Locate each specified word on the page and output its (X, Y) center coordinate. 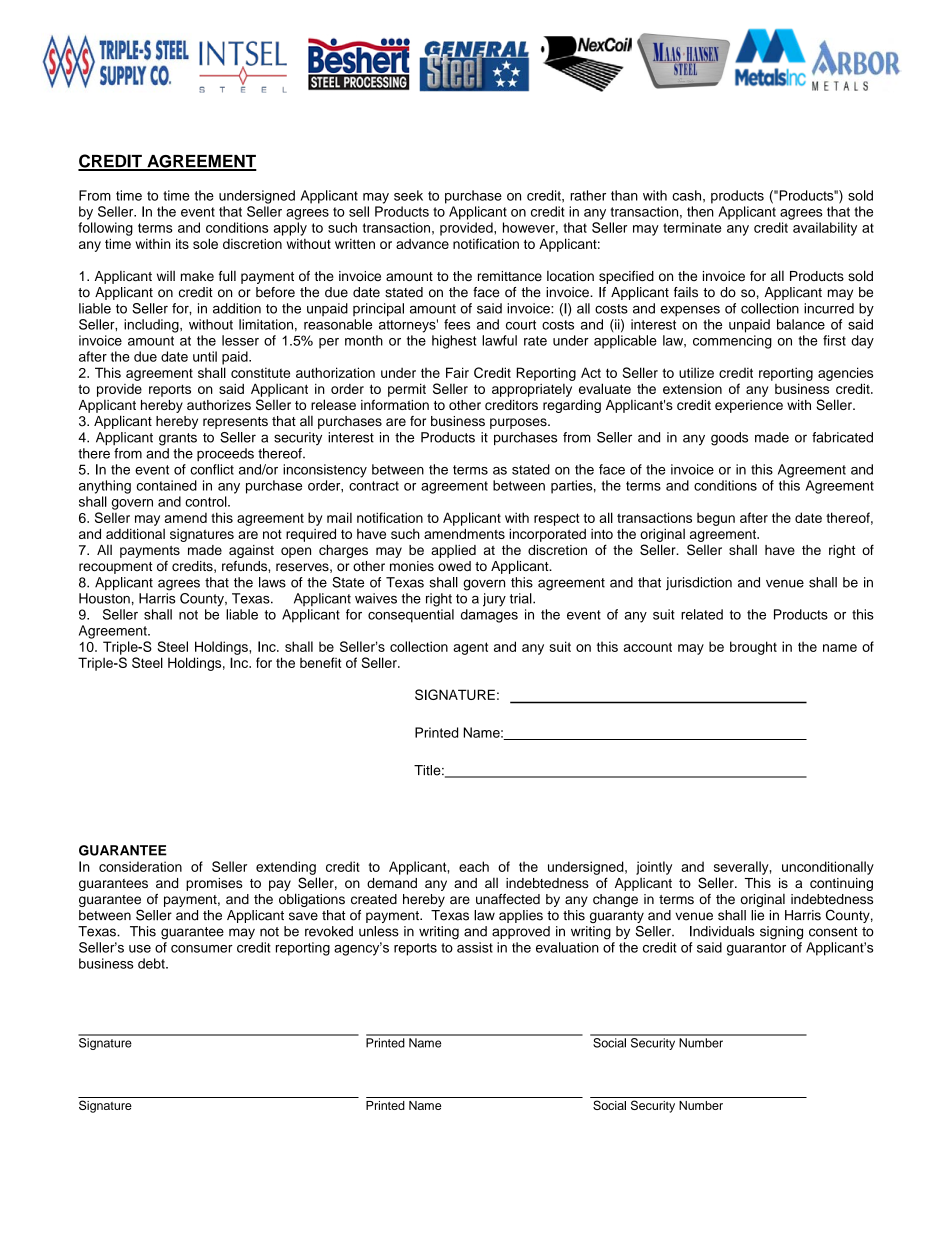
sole (205, 243)
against (251, 551)
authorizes (219, 405)
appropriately (532, 390)
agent (470, 648)
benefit (320, 662)
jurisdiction (699, 583)
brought (753, 648)
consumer (202, 949)
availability (825, 229)
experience (749, 406)
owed (454, 566)
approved (521, 932)
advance (422, 244)
